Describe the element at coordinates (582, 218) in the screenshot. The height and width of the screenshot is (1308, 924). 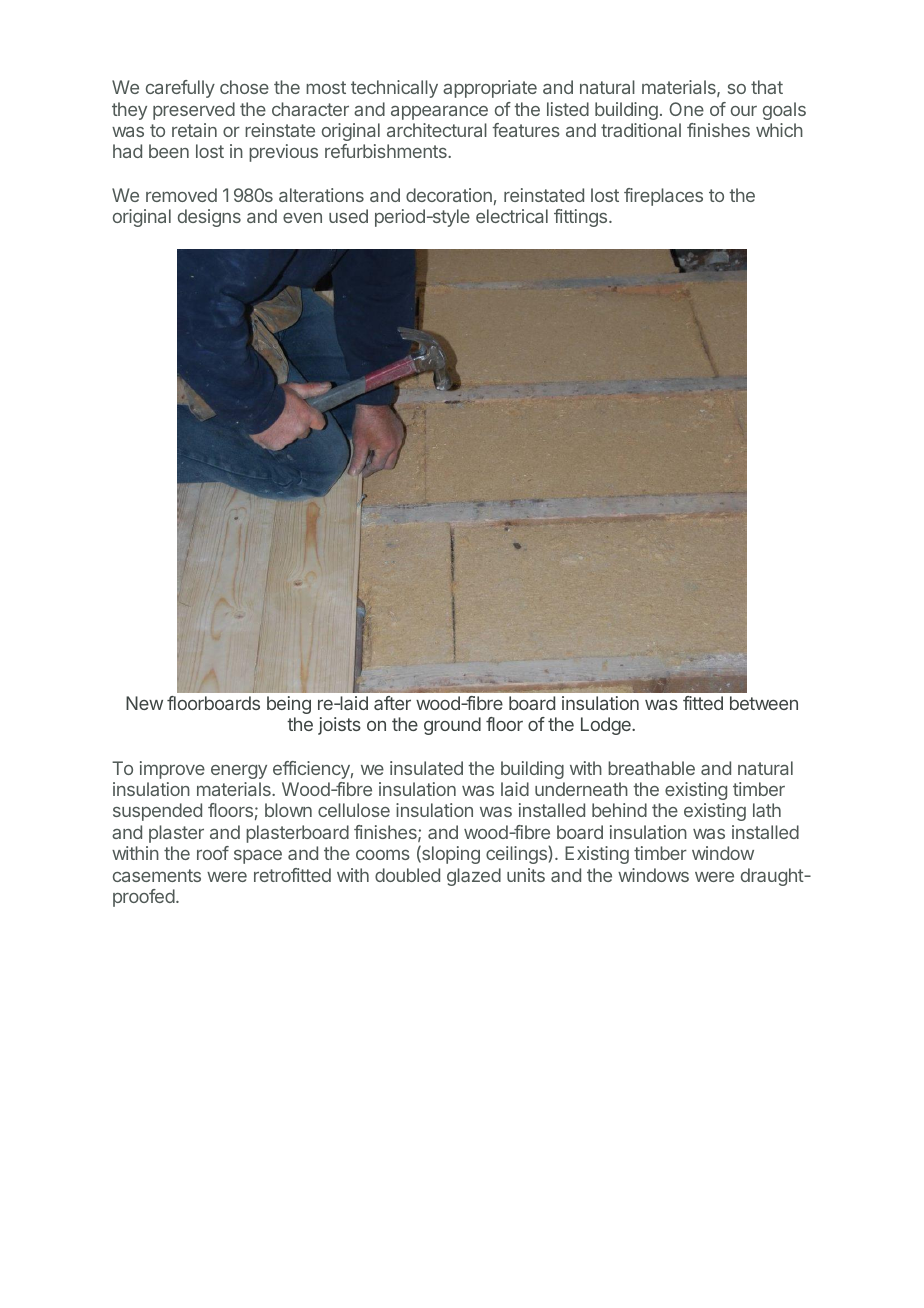
I see `fittings` at that location.
